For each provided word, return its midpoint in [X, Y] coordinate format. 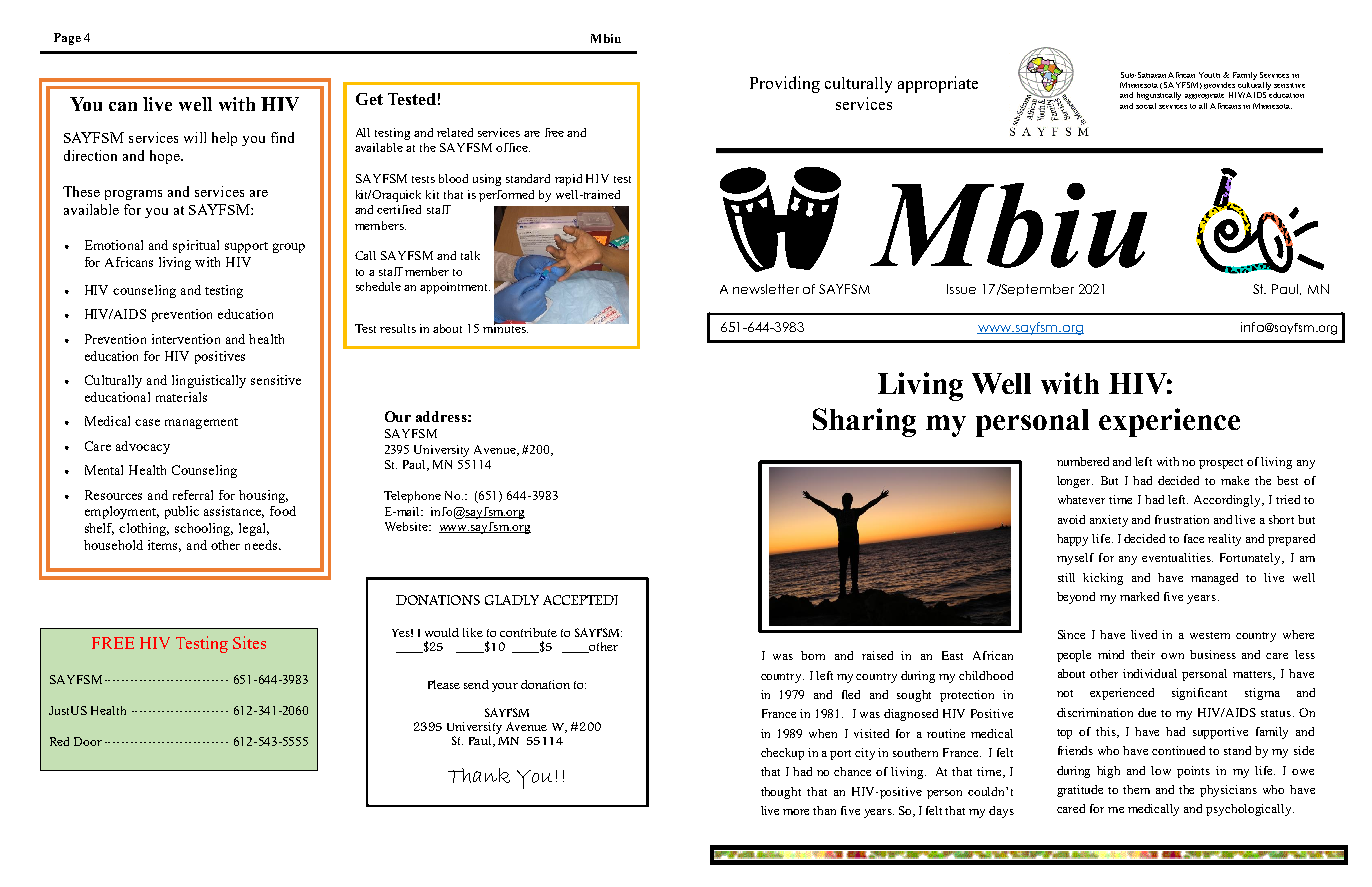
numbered [1083, 461]
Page [67, 39]
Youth [1209, 75]
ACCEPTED [579, 600]
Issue [961, 289]
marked [1139, 596]
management [201, 423]
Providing [785, 84]
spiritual [196, 246]
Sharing [864, 422]
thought [781, 793]
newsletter [766, 289]
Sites [249, 642]
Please [444, 684]
